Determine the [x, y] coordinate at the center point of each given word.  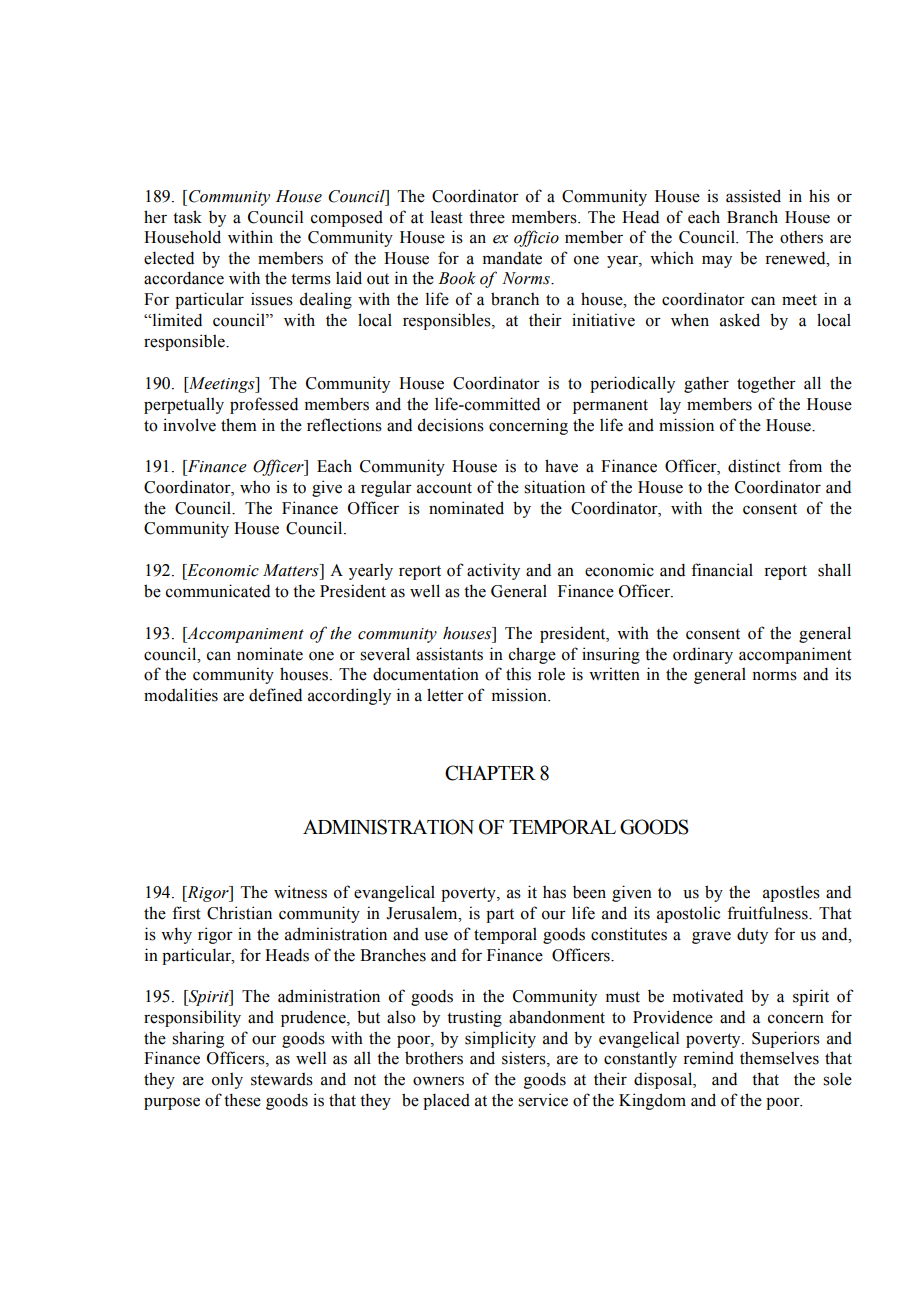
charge [532, 655]
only [227, 1081]
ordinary [703, 655]
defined [275, 695]
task [187, 217]
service [543, 1100]
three [487, 217]
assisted [753, 196]
